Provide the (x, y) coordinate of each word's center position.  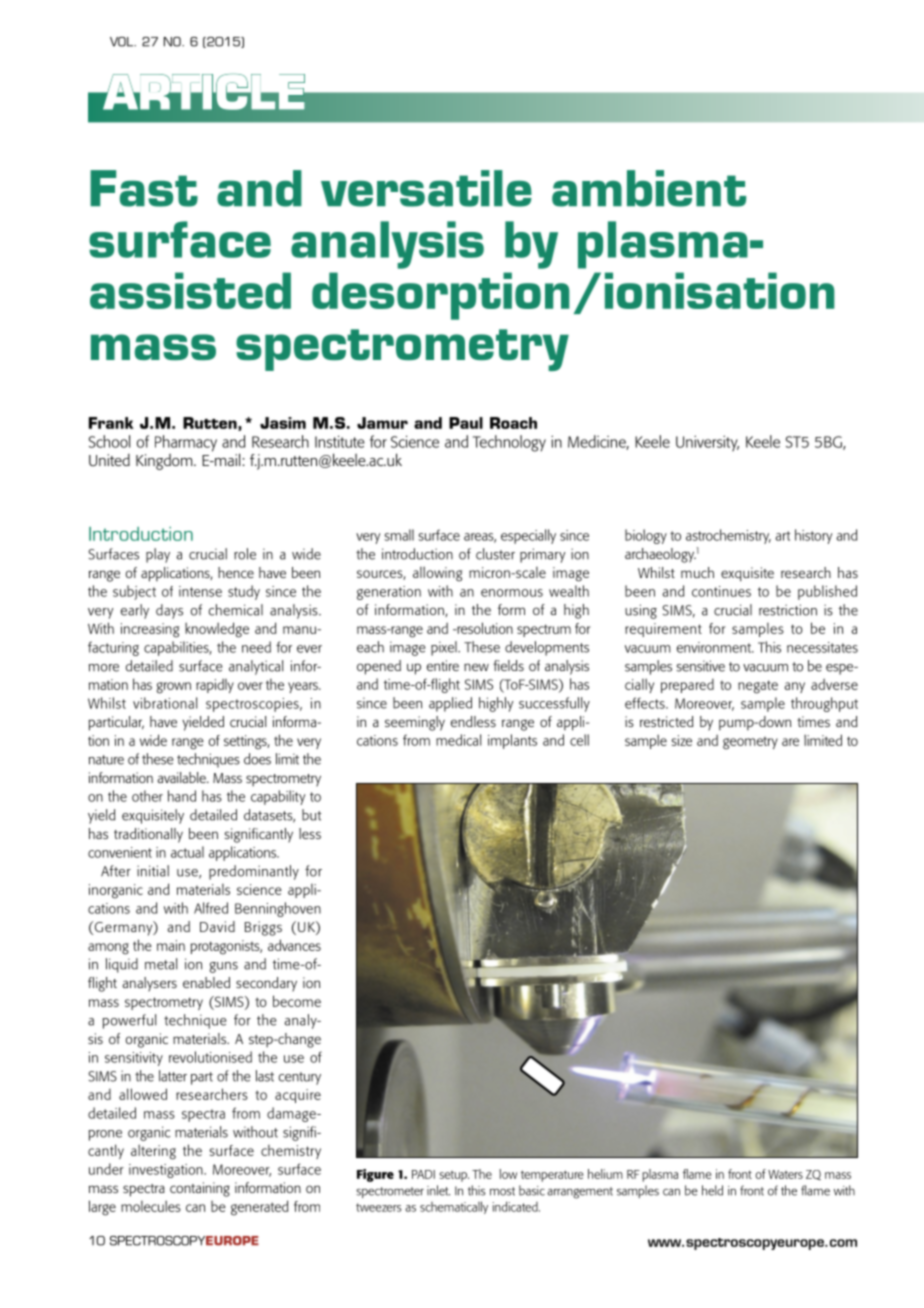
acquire (298, 1096)
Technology (509, 443)
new (476, 667)
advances (294, 945)
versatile (426, 188)
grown (174, 688)
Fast (144, 188)
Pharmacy (186, 443)
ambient (649, 188)
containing (200, 1189)
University (707, 443)
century (300, 1078)
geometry (750, 743)
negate (758, 687)
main (171, 945)
